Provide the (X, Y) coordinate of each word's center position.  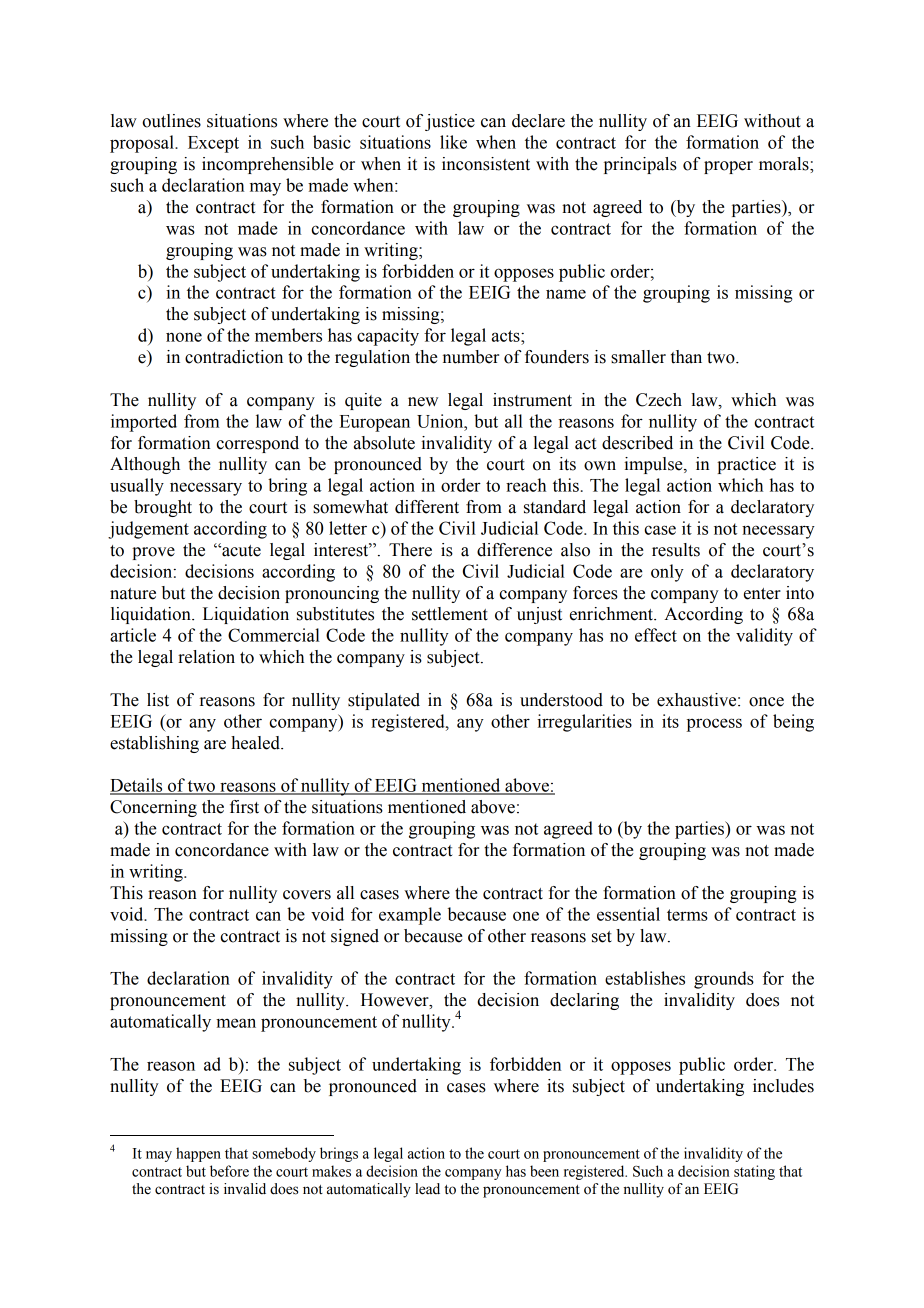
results (676, 550)
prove (153, 553)
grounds (724, 980)
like (453, 142)
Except (213, 144)
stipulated (384, 701)
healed (256, 743)
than (686, 357)
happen (198, 1154)
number (471, 357)
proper (728, 167)
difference (514, 550)
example (410, 916)
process (714, 725)
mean (236, 1023)
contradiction (234, 357)
